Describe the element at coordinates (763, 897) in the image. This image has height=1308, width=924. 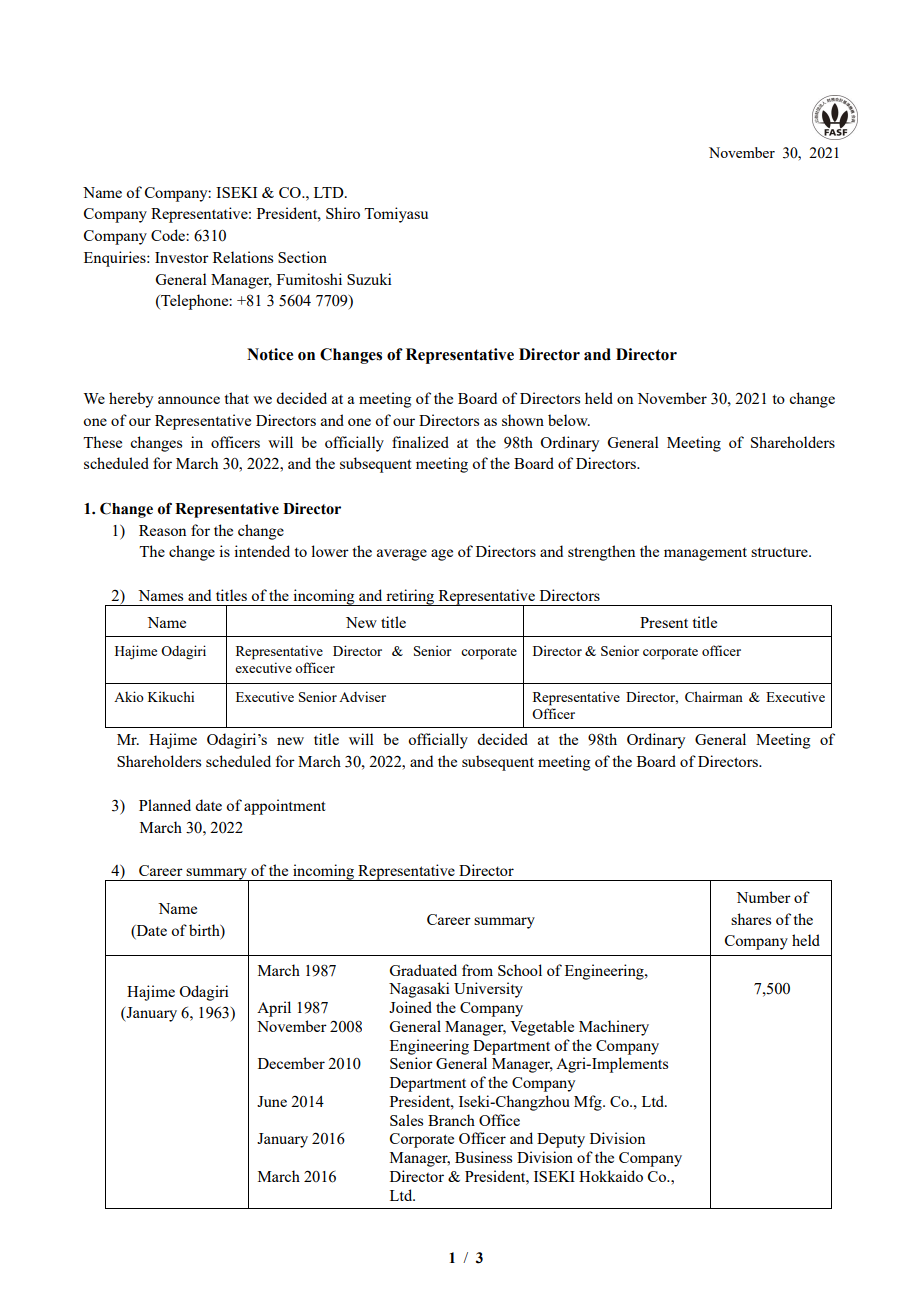
I see `Number` at that location.
